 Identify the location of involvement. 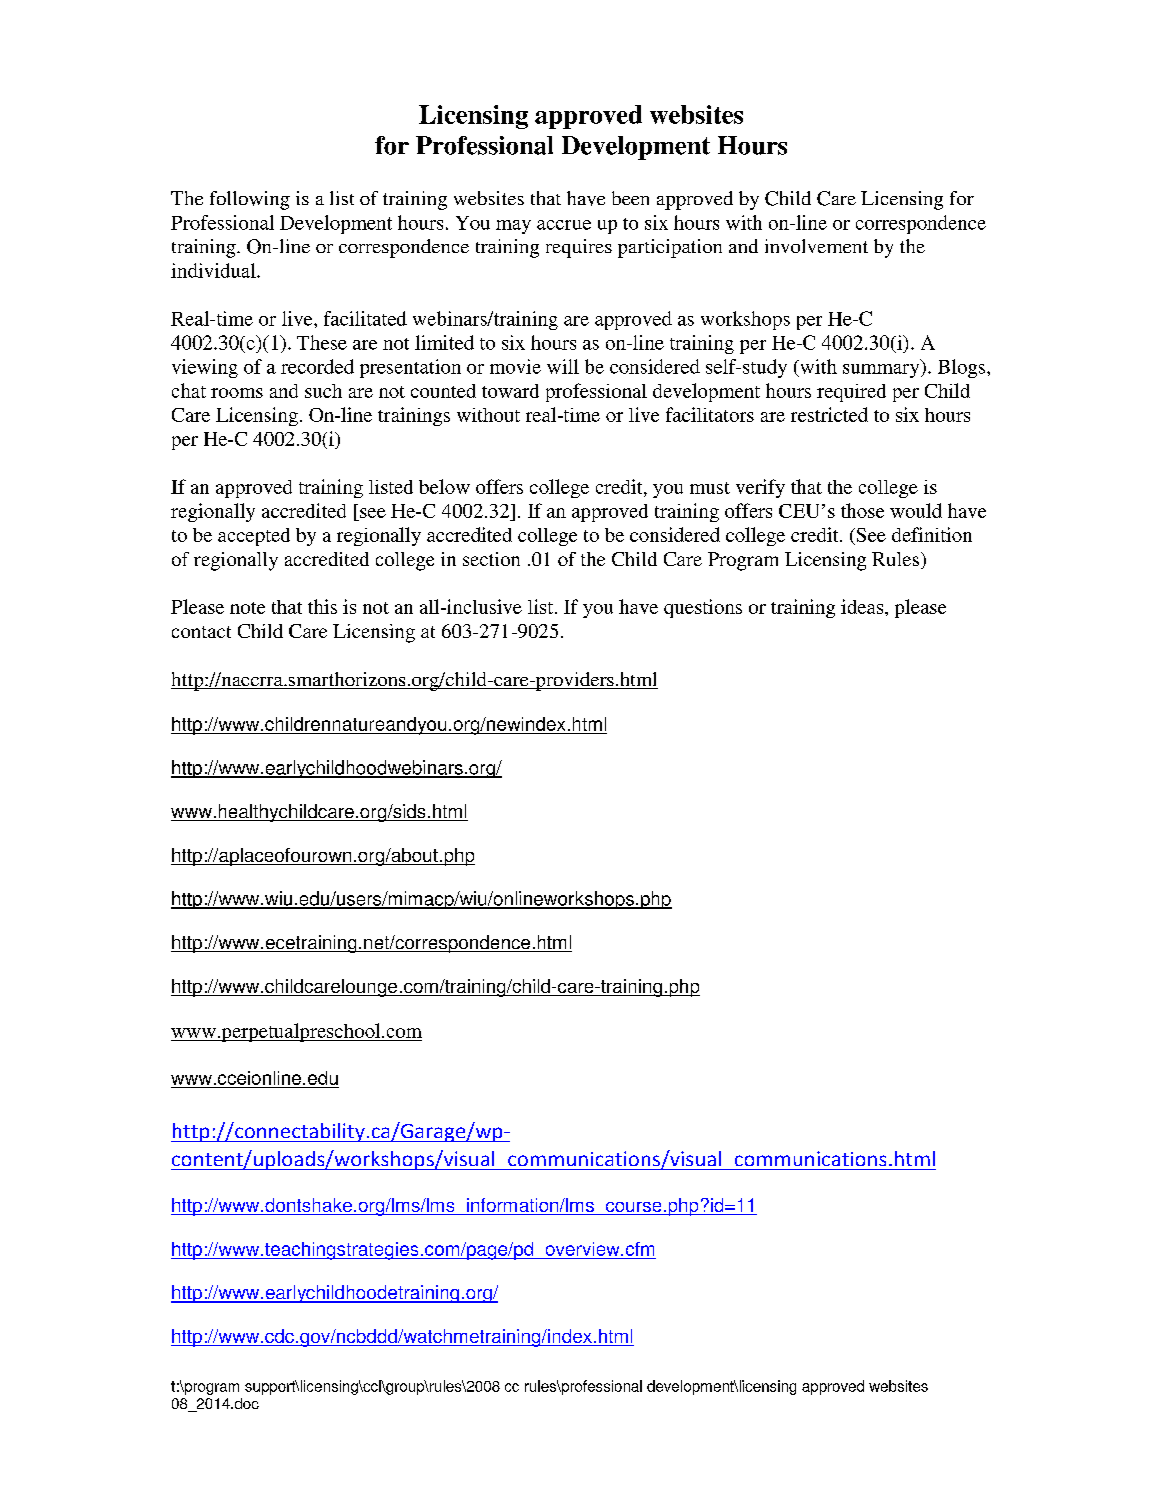
(816, 246).
